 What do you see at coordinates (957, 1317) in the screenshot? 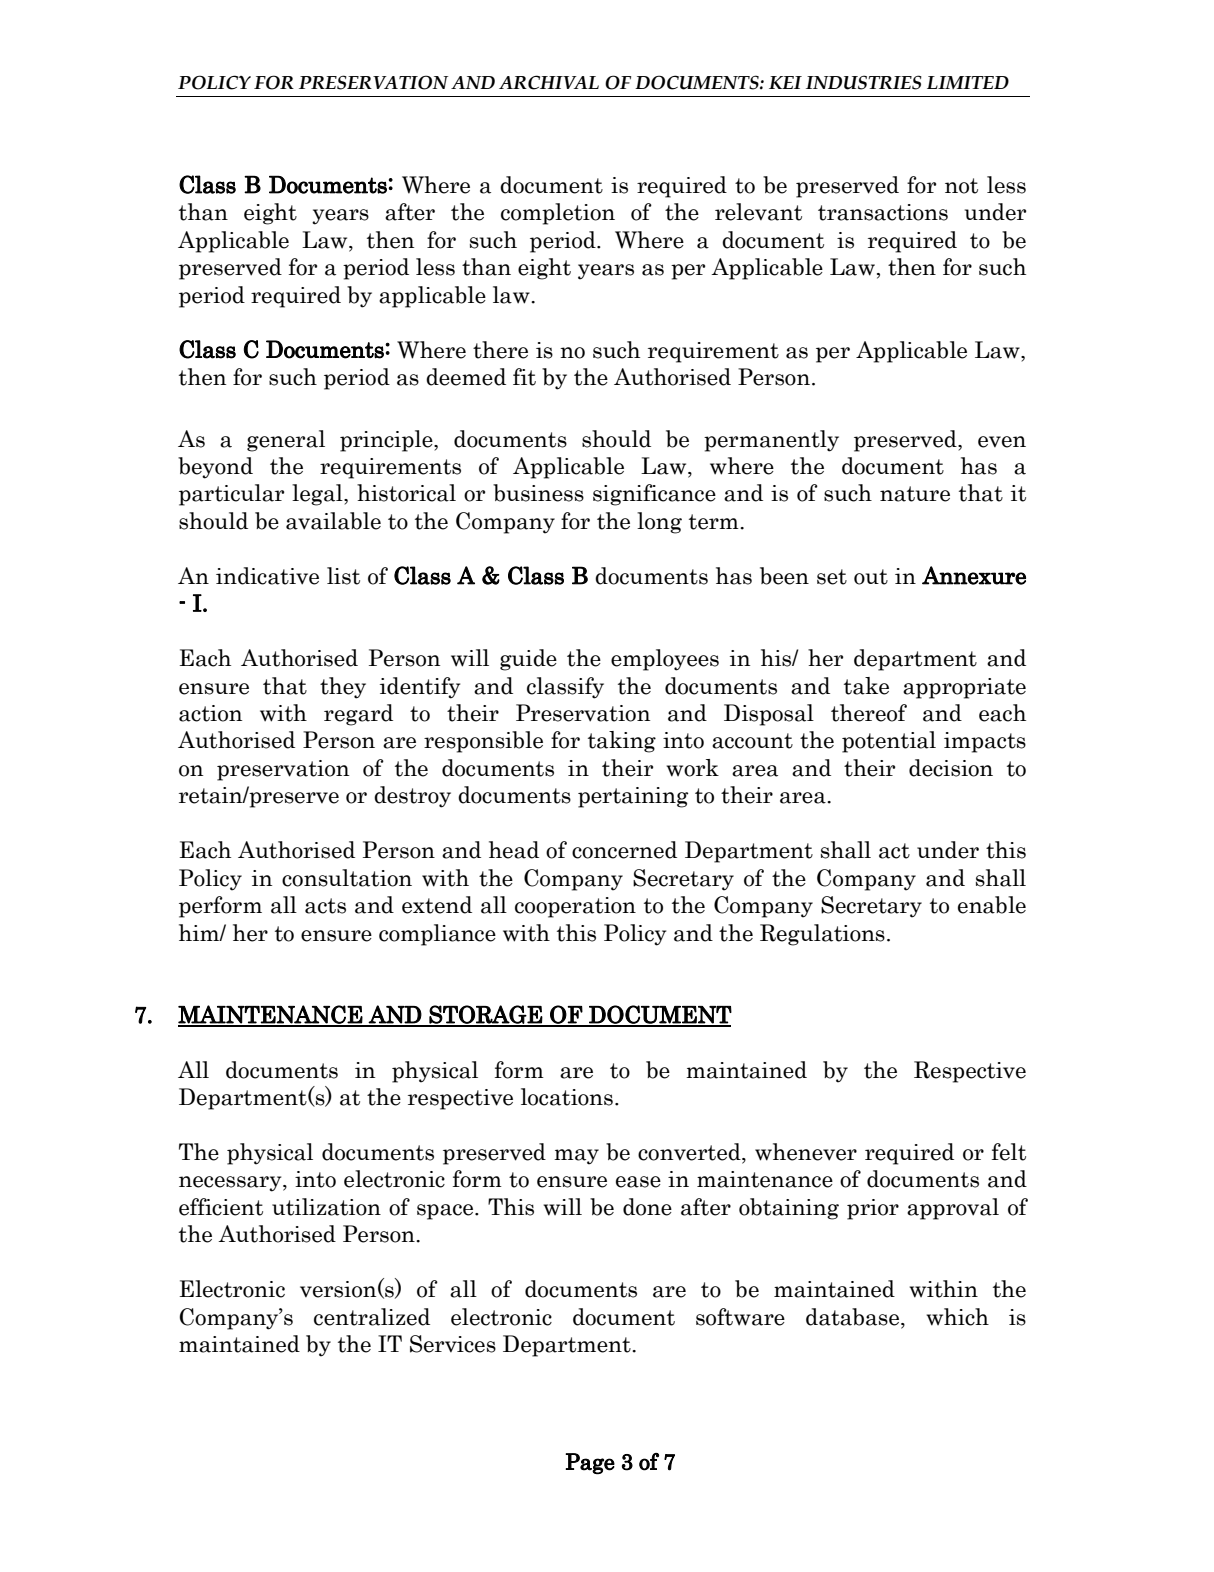
I see `which` at bounding box center [957, 1317].
